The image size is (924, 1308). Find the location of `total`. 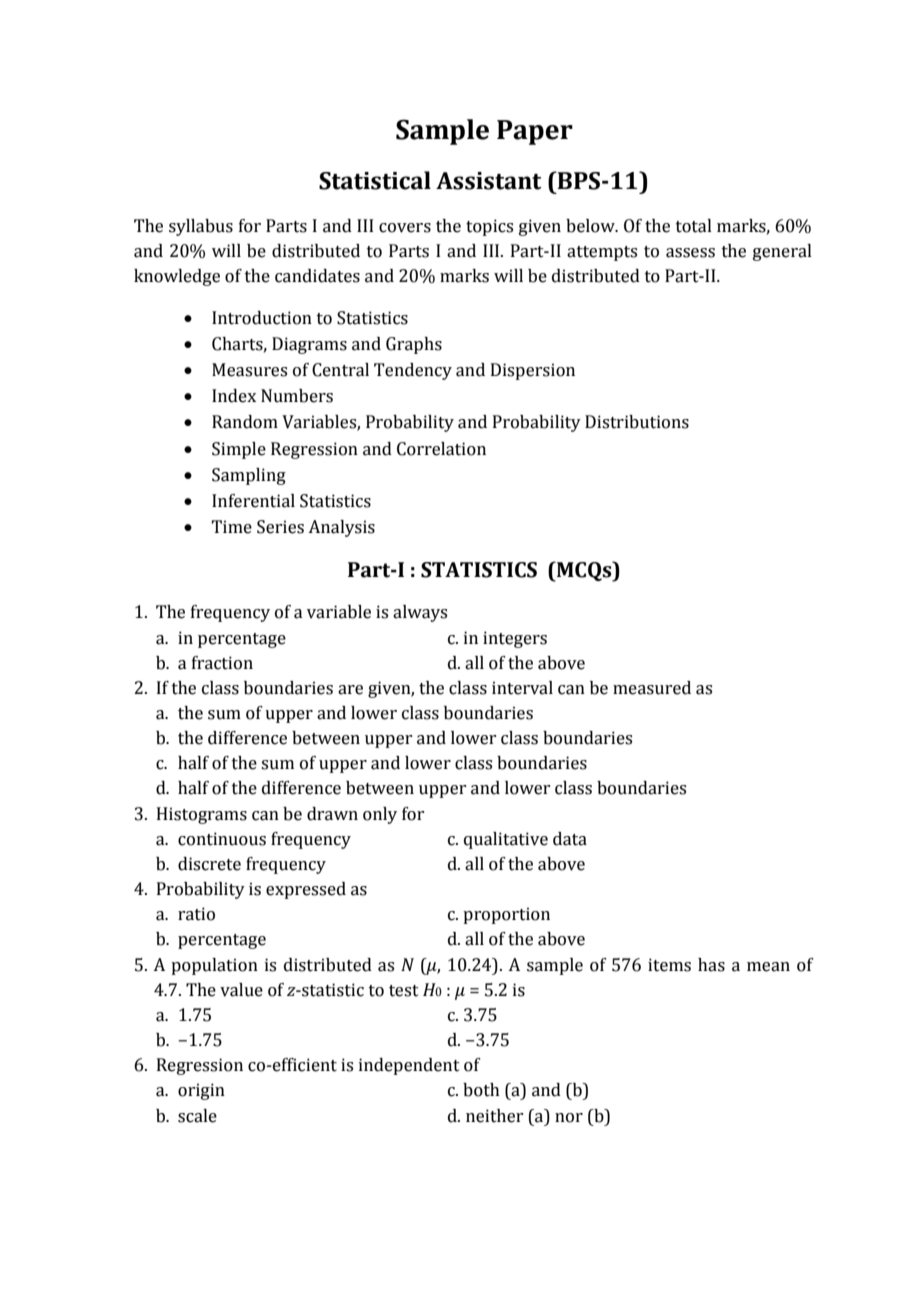

total is located at coordinates (694, 226).
